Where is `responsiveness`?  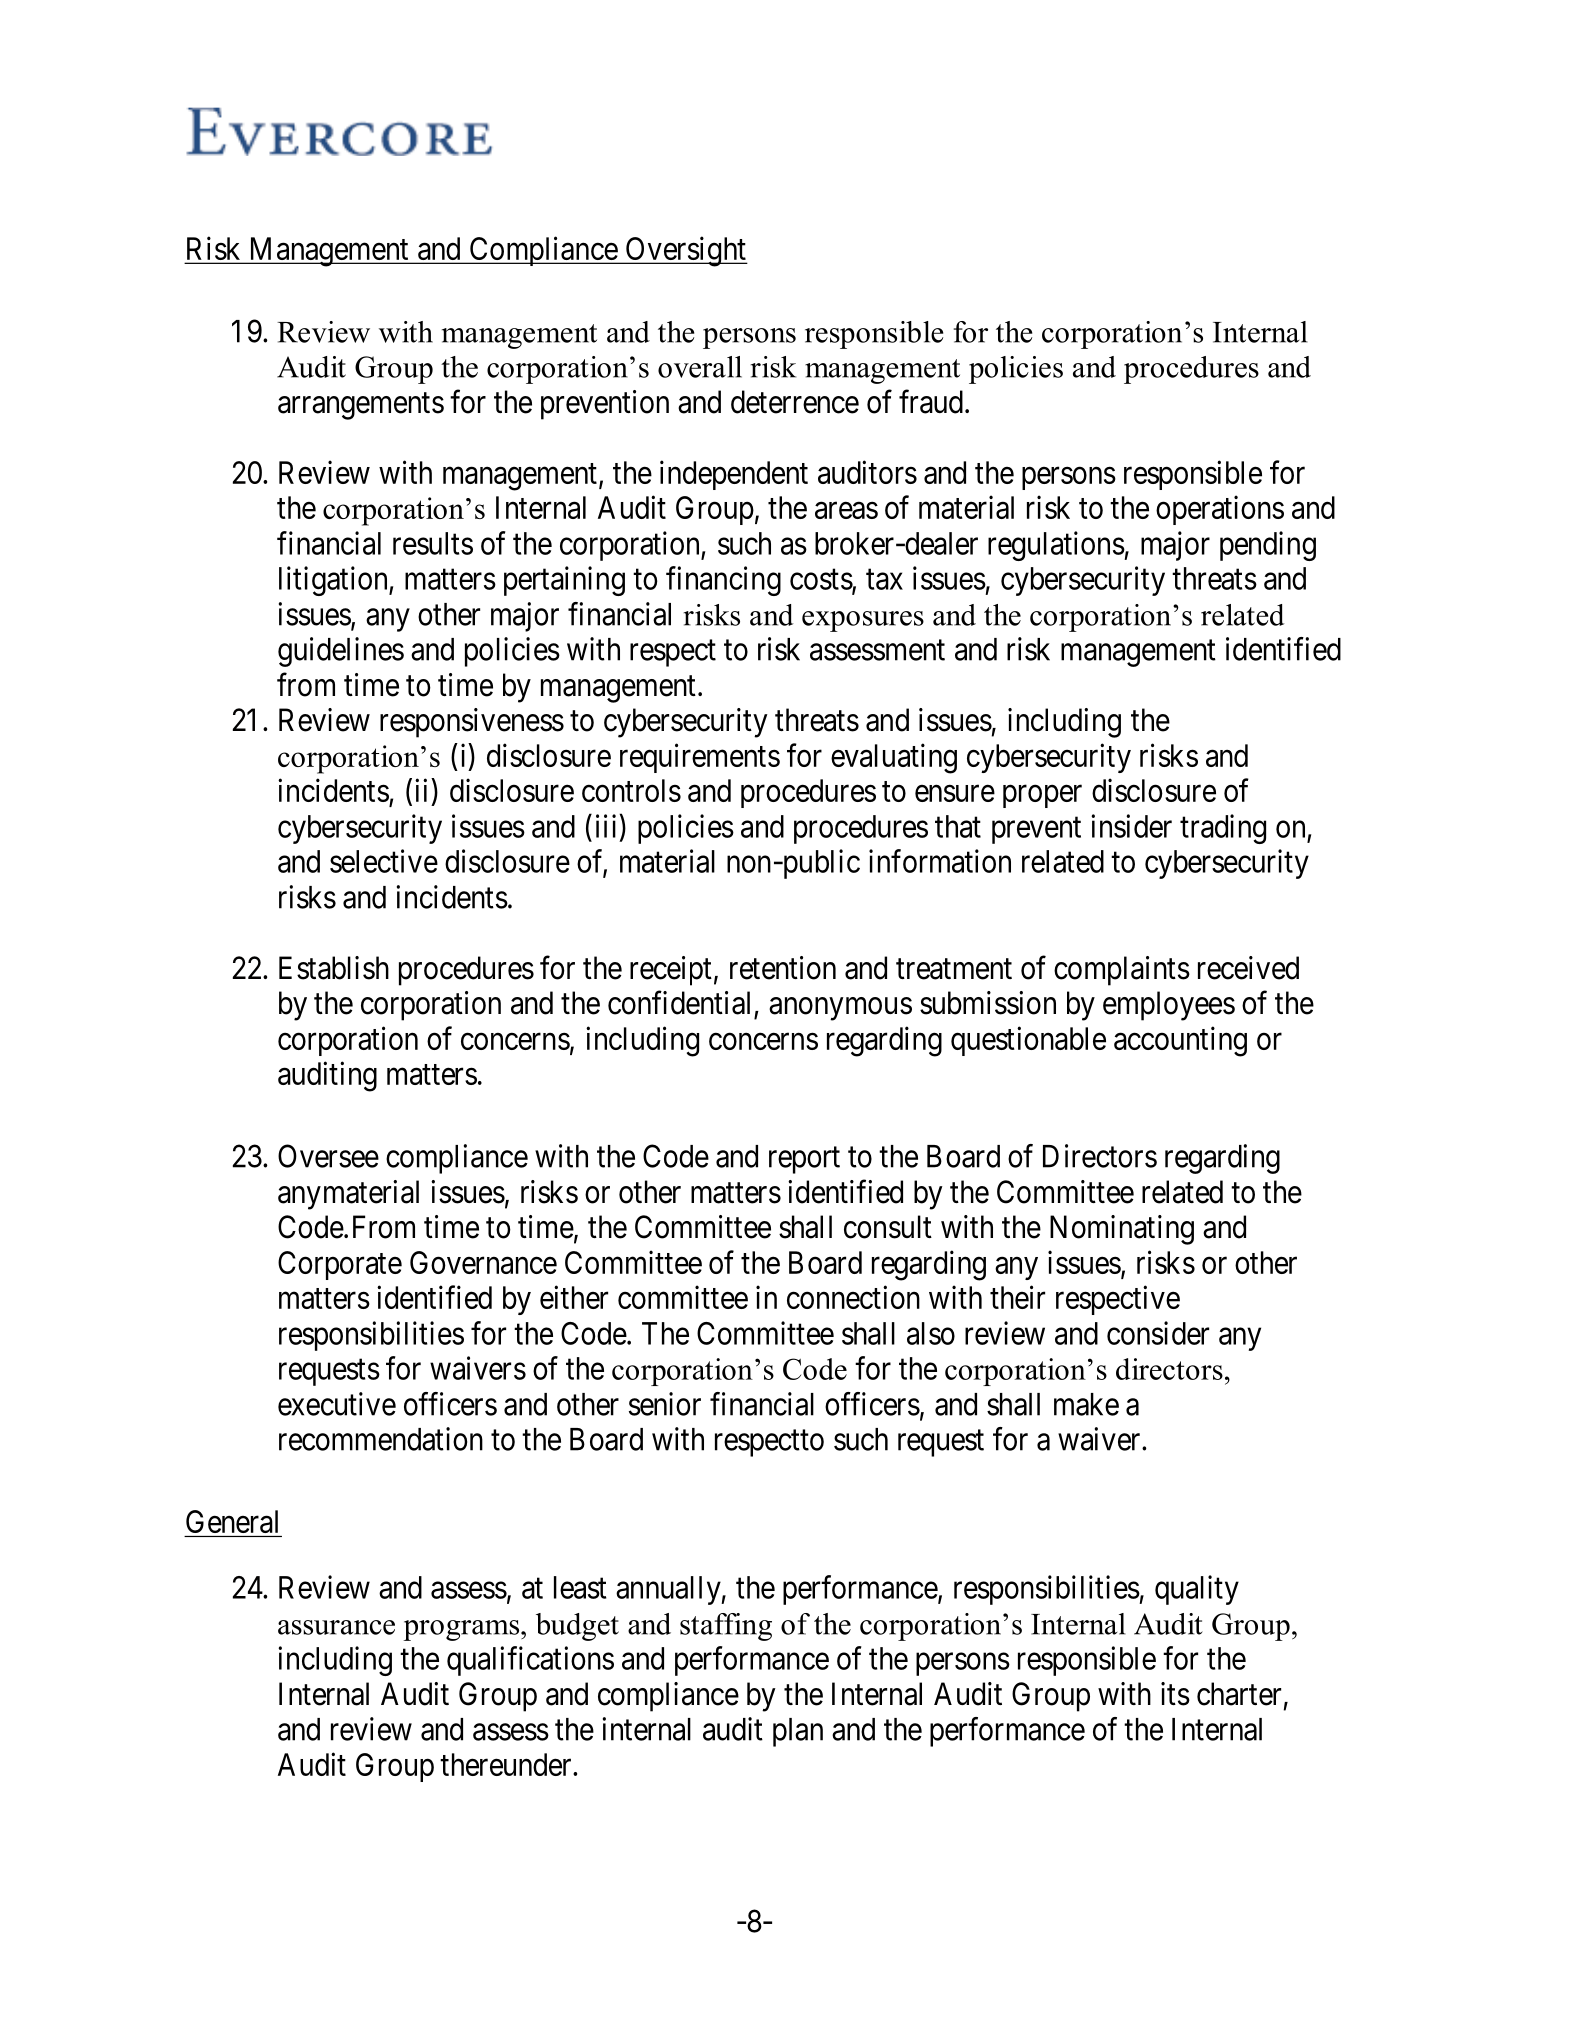
responsiveness is located at coordinates (472, 723).
